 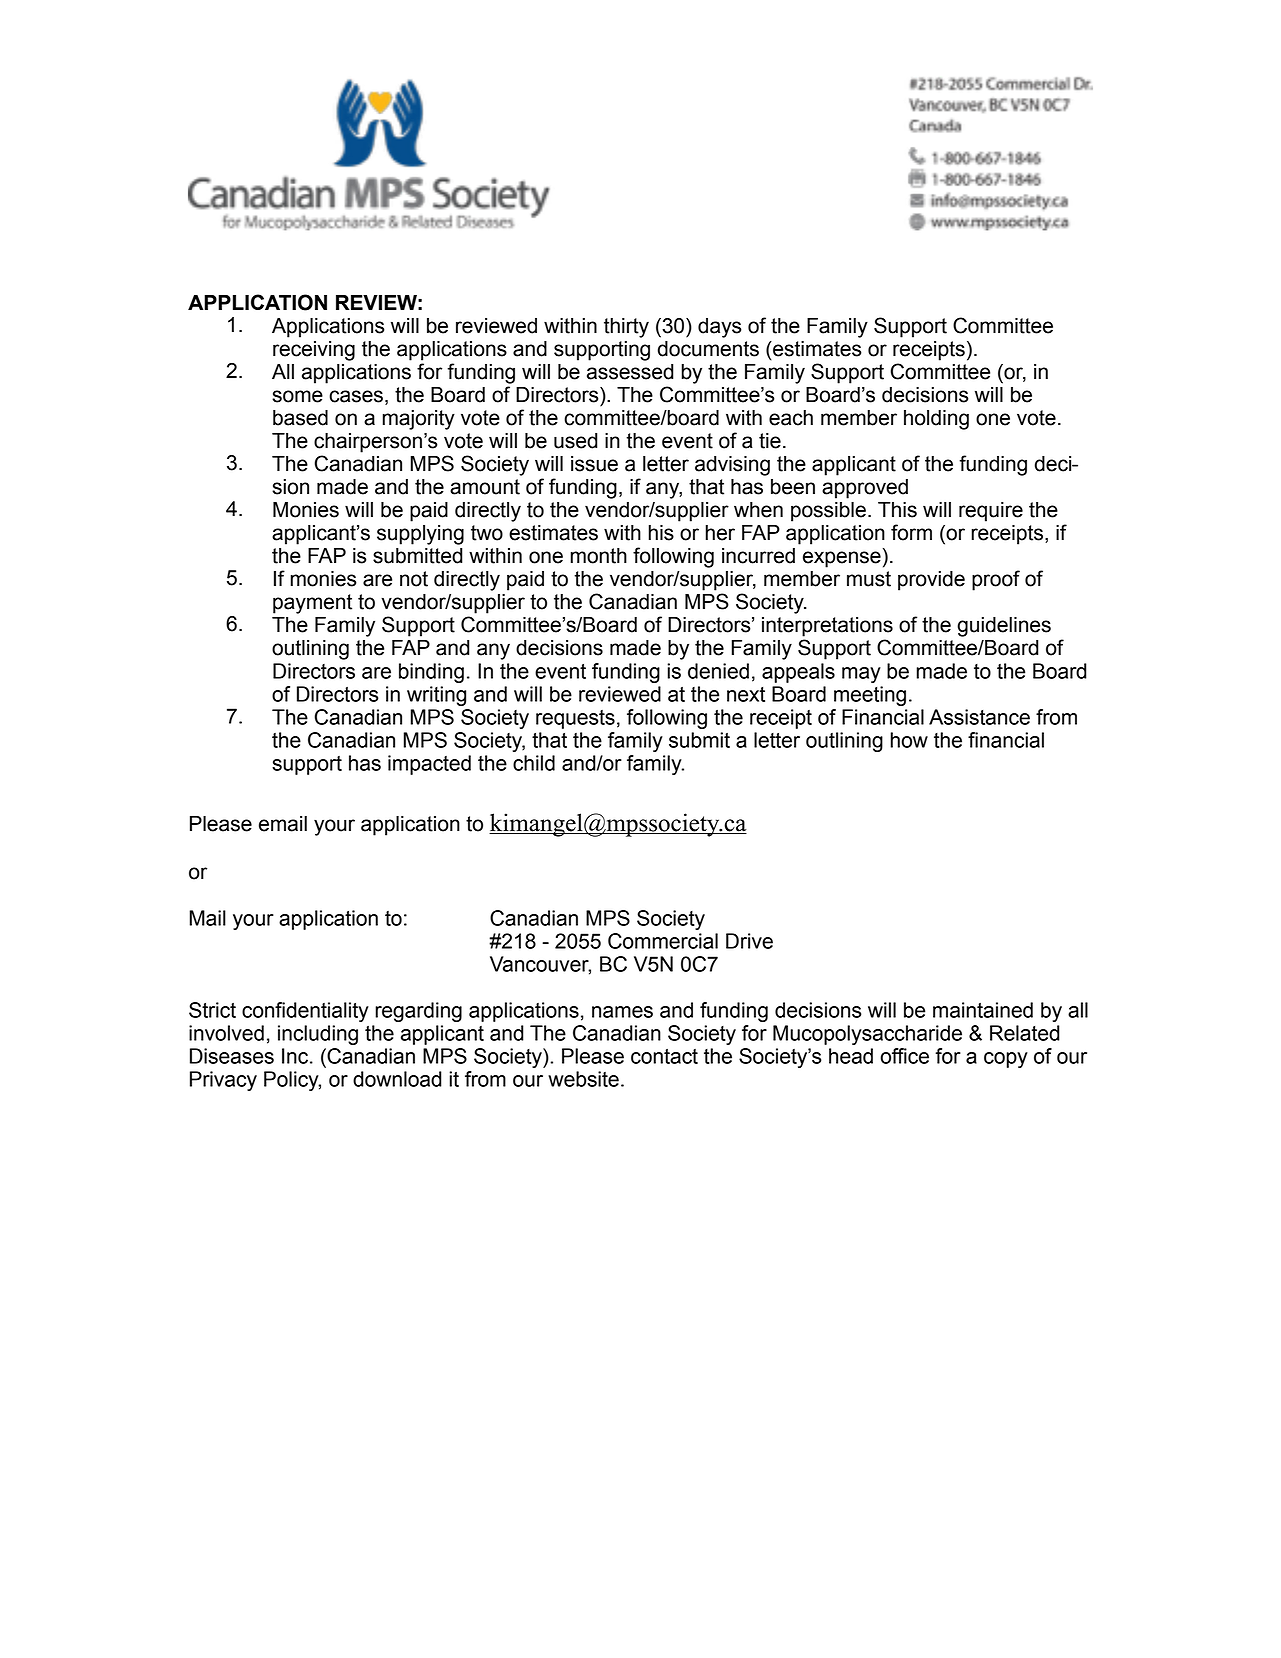 What do you see at coordinates (630, 372) in the page?
I see `assessed` at bounding box center [630, 372].
